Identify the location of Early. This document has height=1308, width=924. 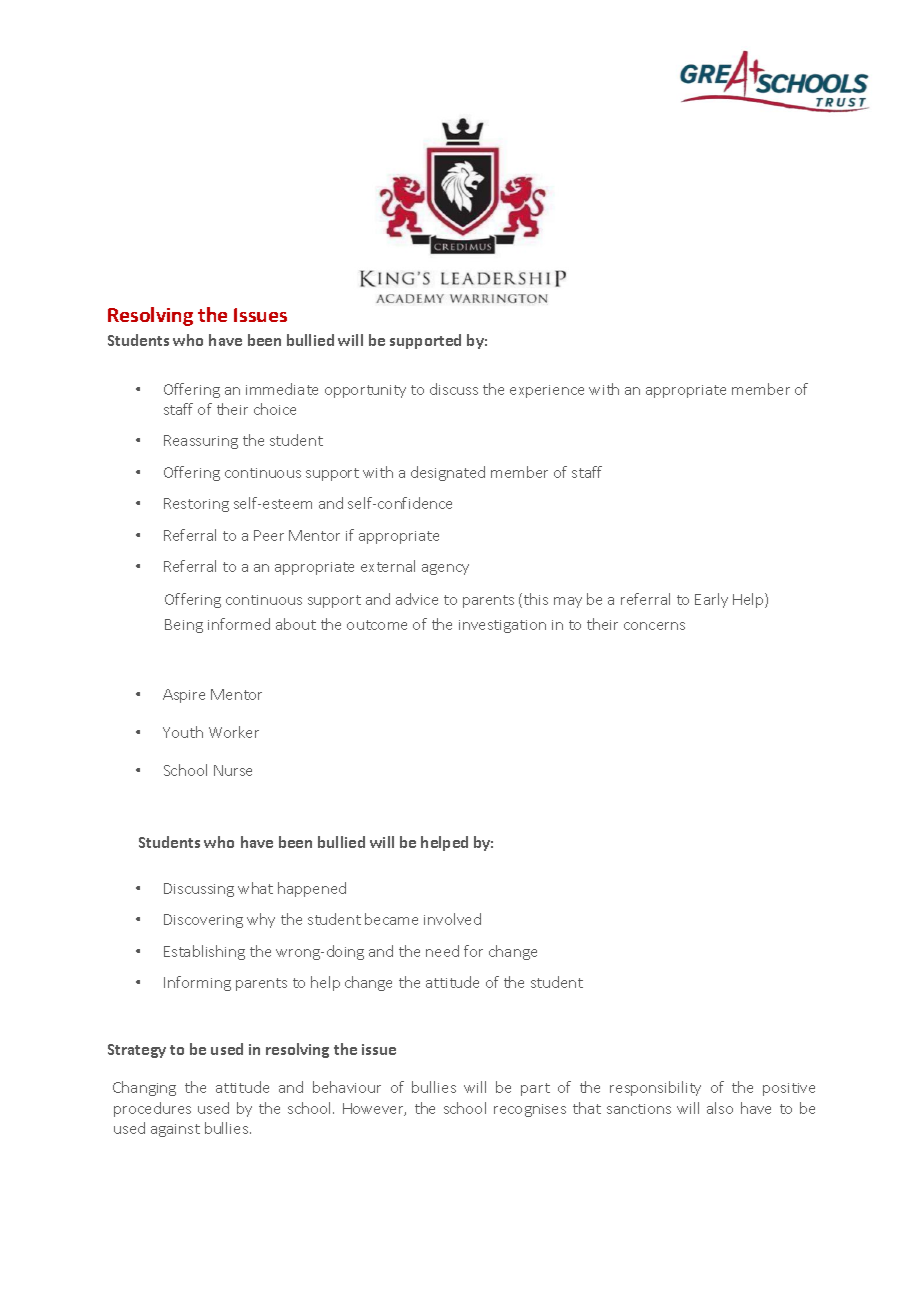
(711, 600).
